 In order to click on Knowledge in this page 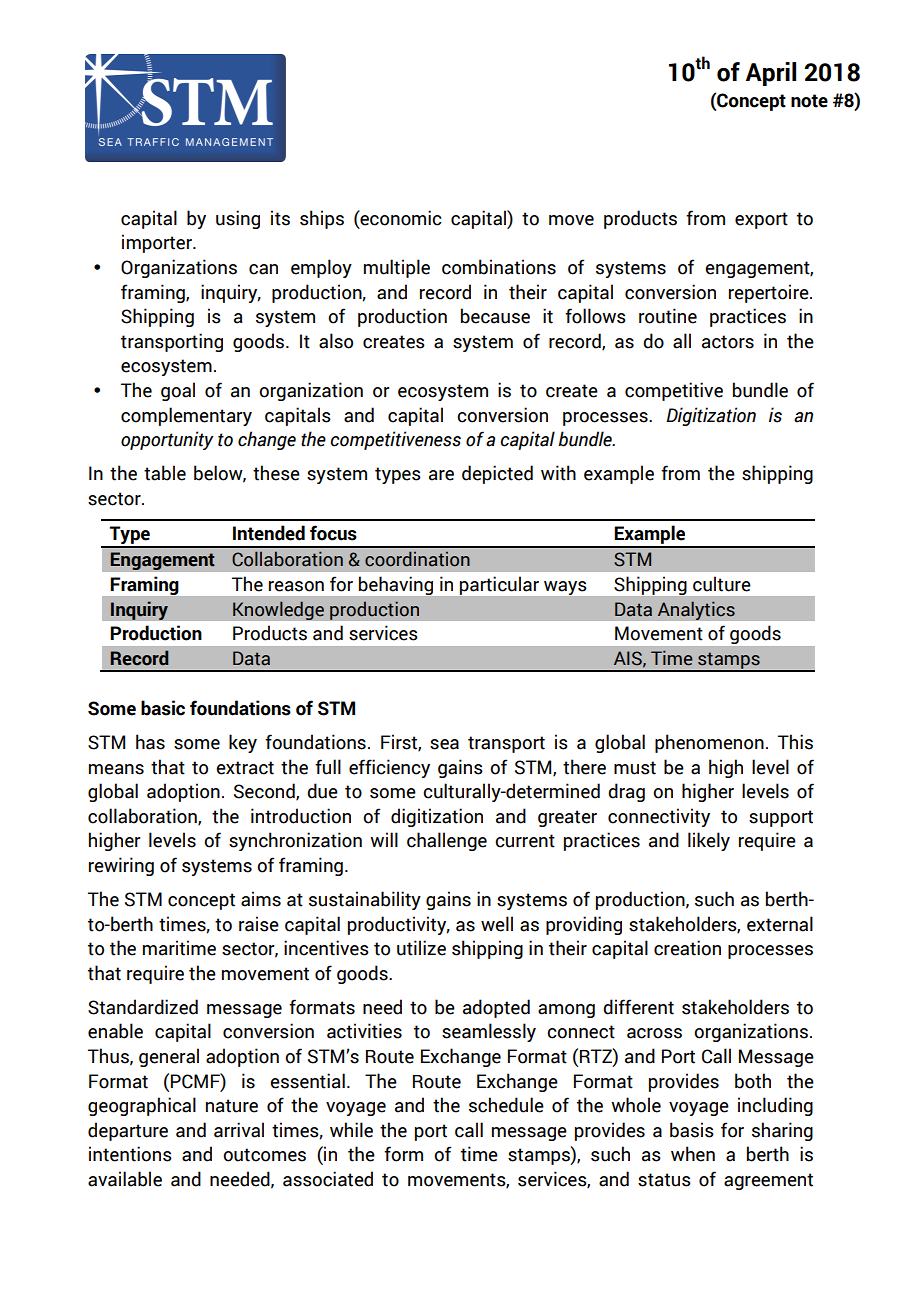, I will do `click(278, 610)`.
